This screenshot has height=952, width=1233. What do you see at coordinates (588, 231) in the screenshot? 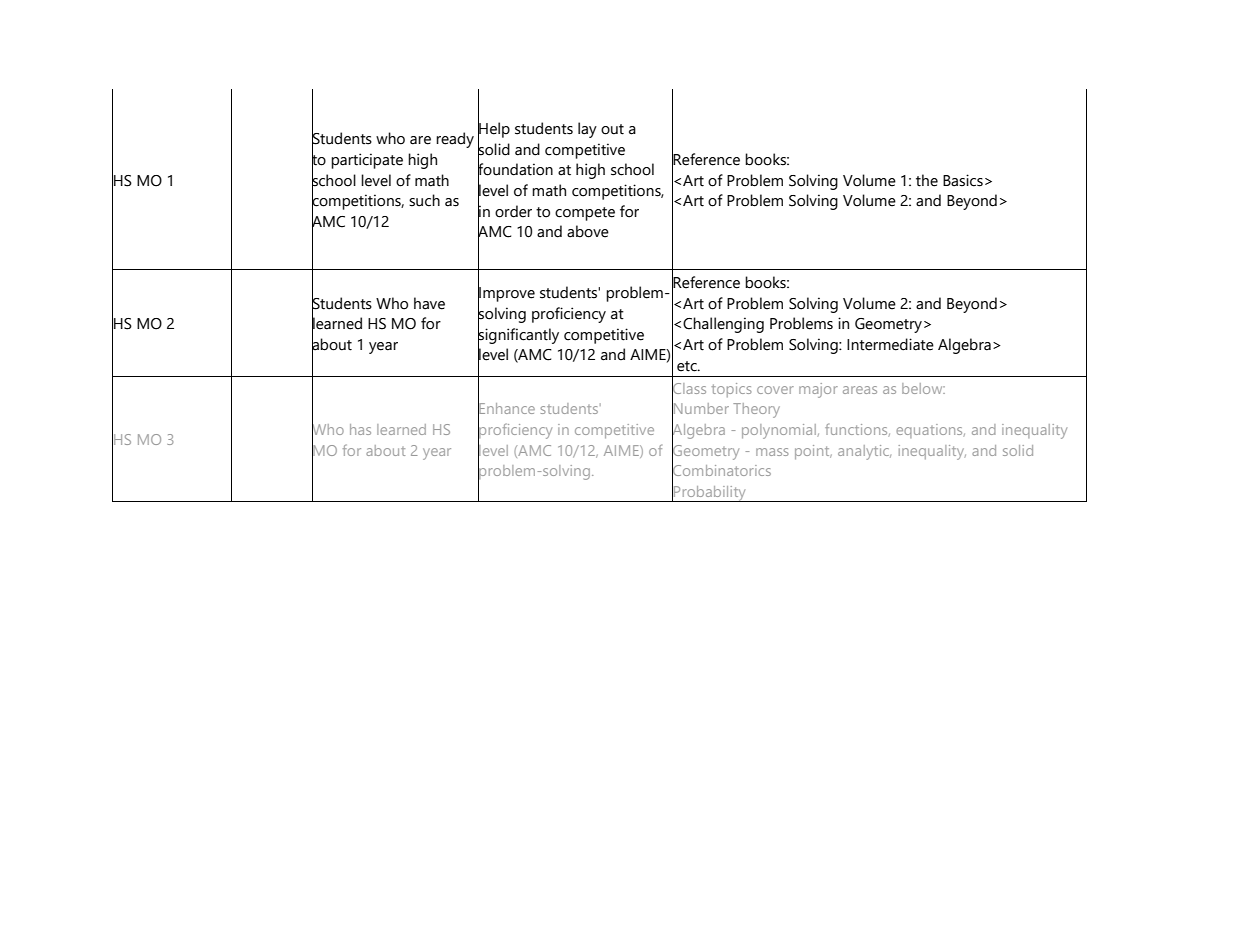
I see `above` at bounding box center [588, 231].
